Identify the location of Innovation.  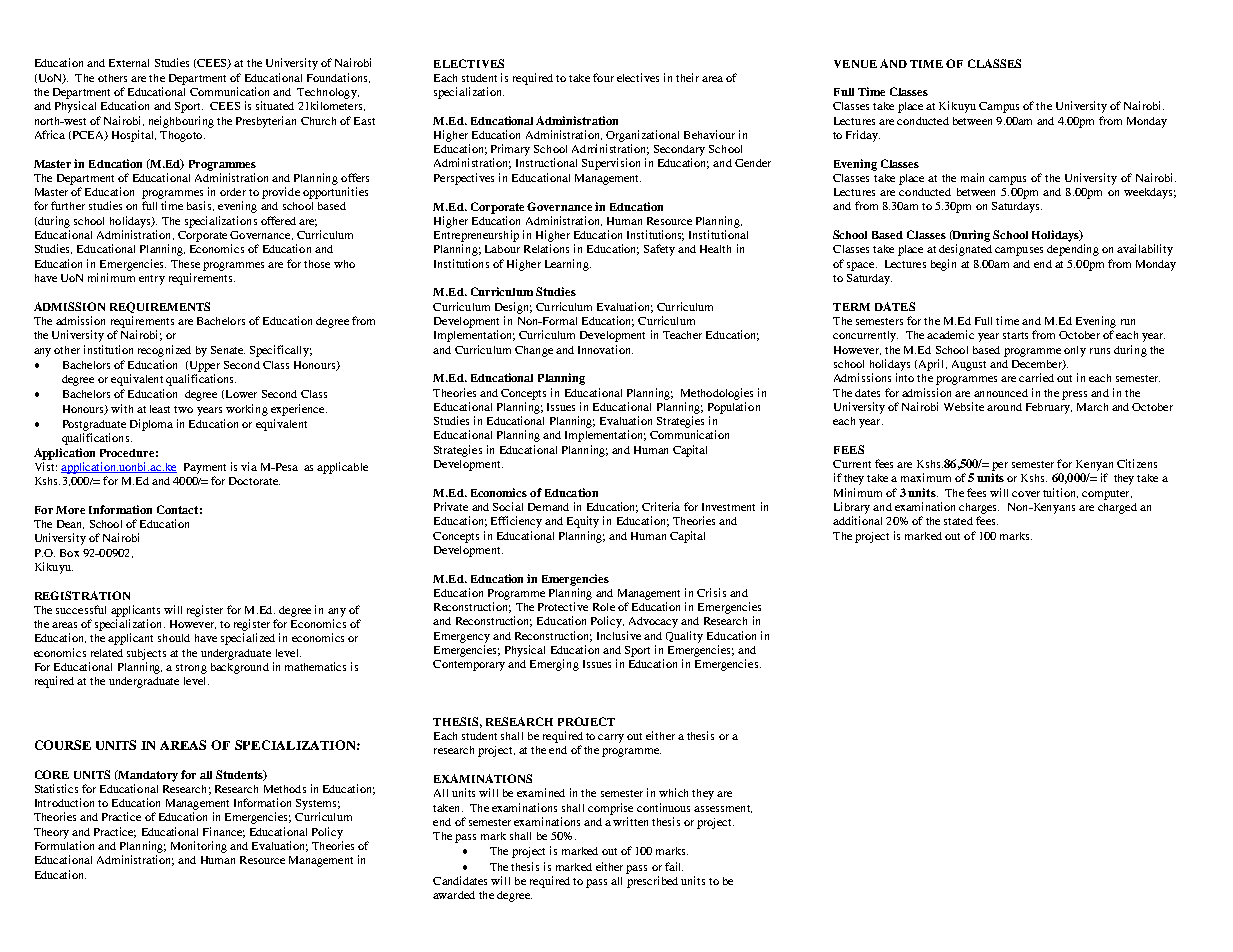
(605, 349).
